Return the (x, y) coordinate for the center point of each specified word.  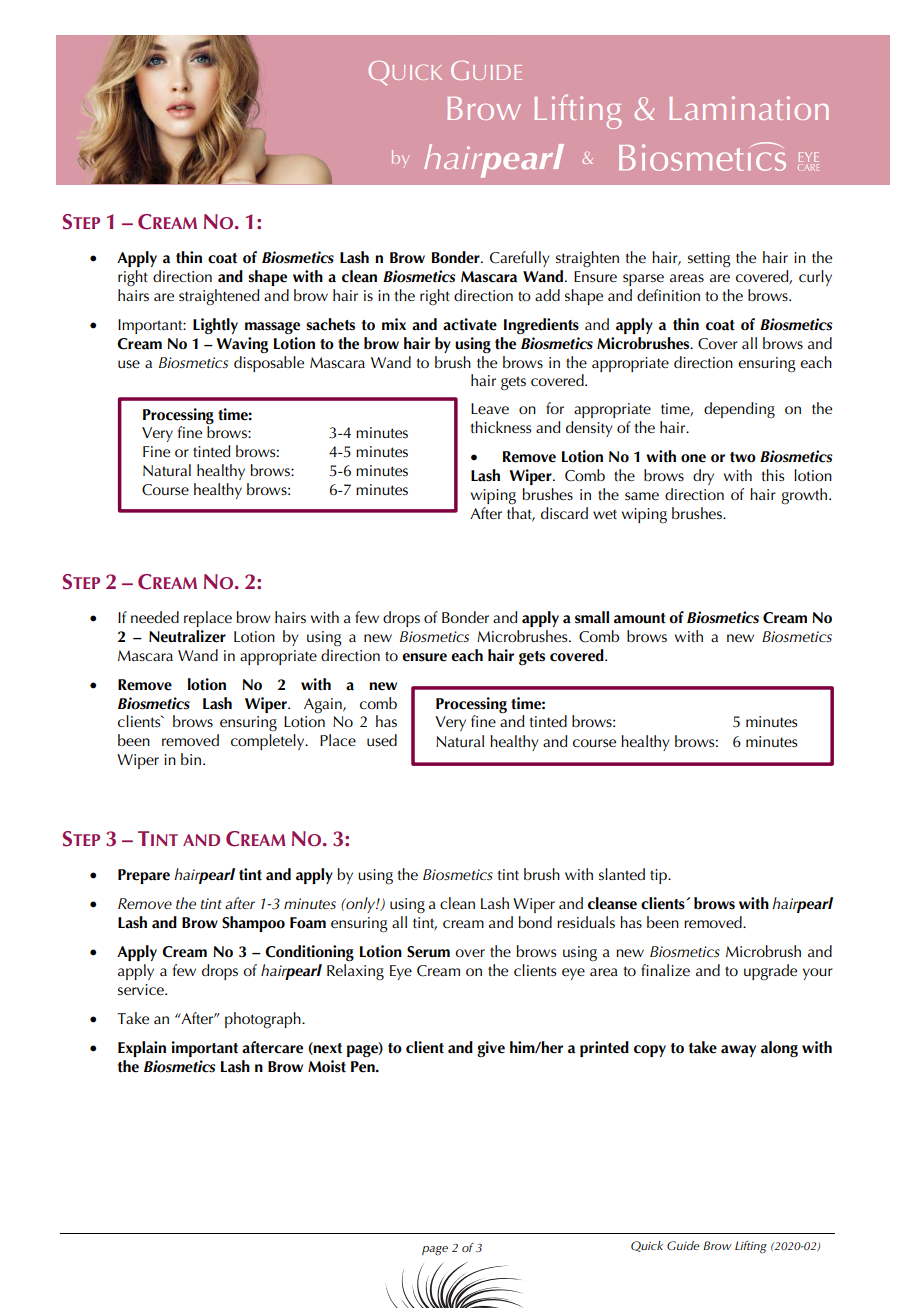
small (592, 617)
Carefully (520, 259)
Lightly (215, 326)
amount (640, 618)
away (738, 1051)
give (491, 1049)
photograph (264, 1020)
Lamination (749, 108)
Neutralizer (187, 636)
